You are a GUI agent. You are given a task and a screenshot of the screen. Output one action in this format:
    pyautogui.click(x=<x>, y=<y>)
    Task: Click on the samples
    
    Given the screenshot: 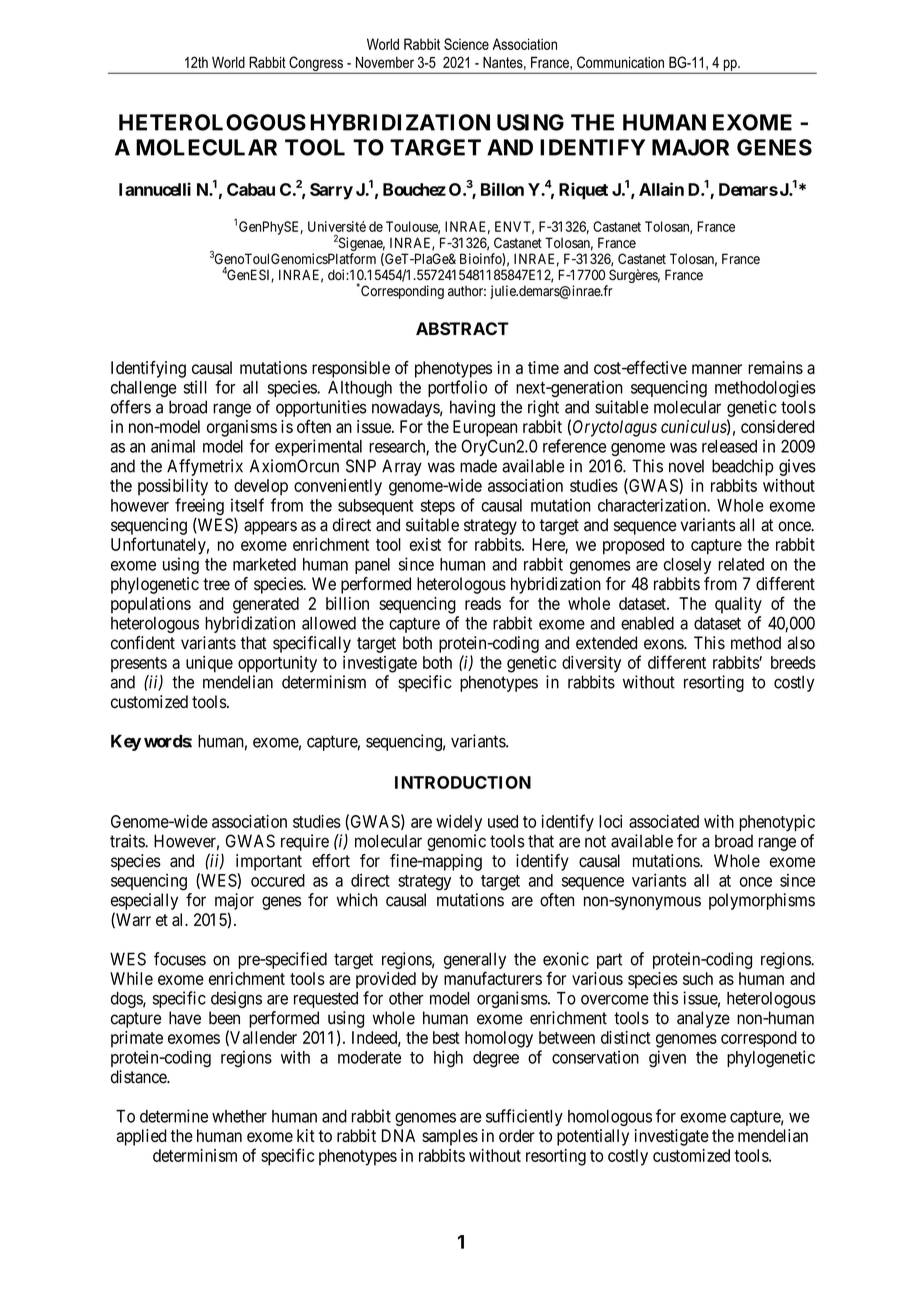 What is the action you would take?
    pyautogui.click(x=450, y=1137)
